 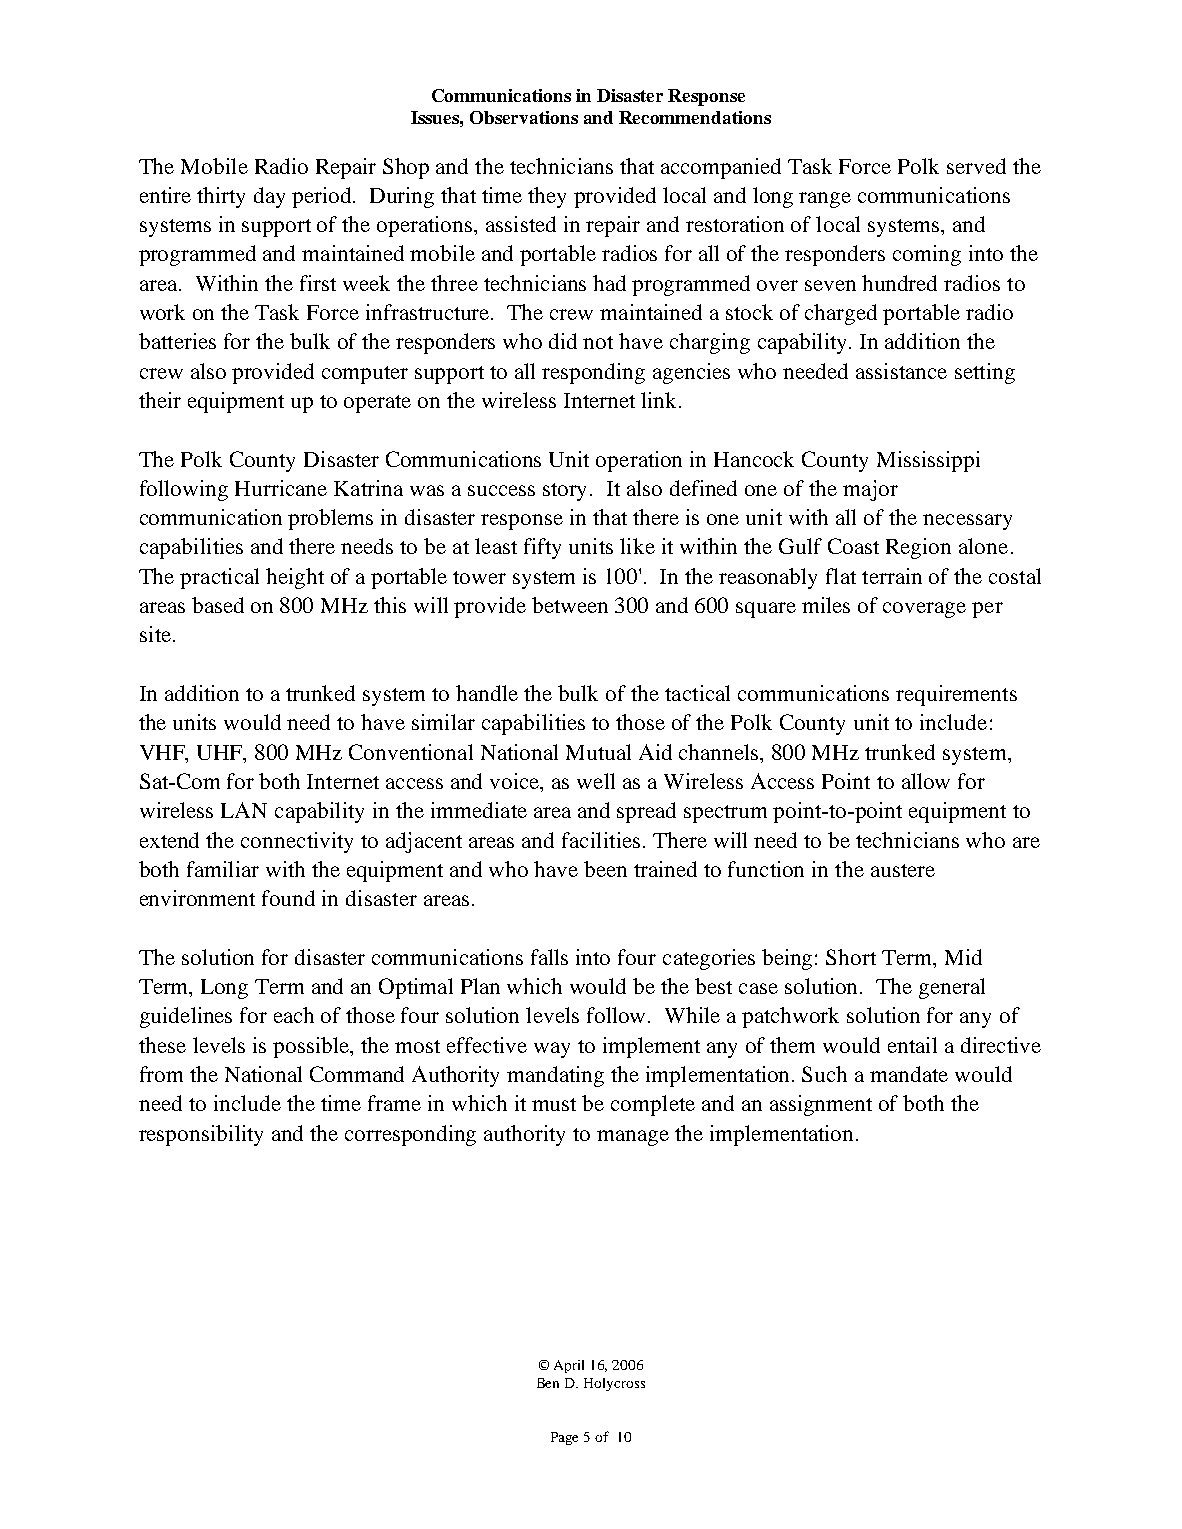 What do you see at coordinates (295, 578) in the screenshot?
I see `height` at bounding box center [295, 578].
